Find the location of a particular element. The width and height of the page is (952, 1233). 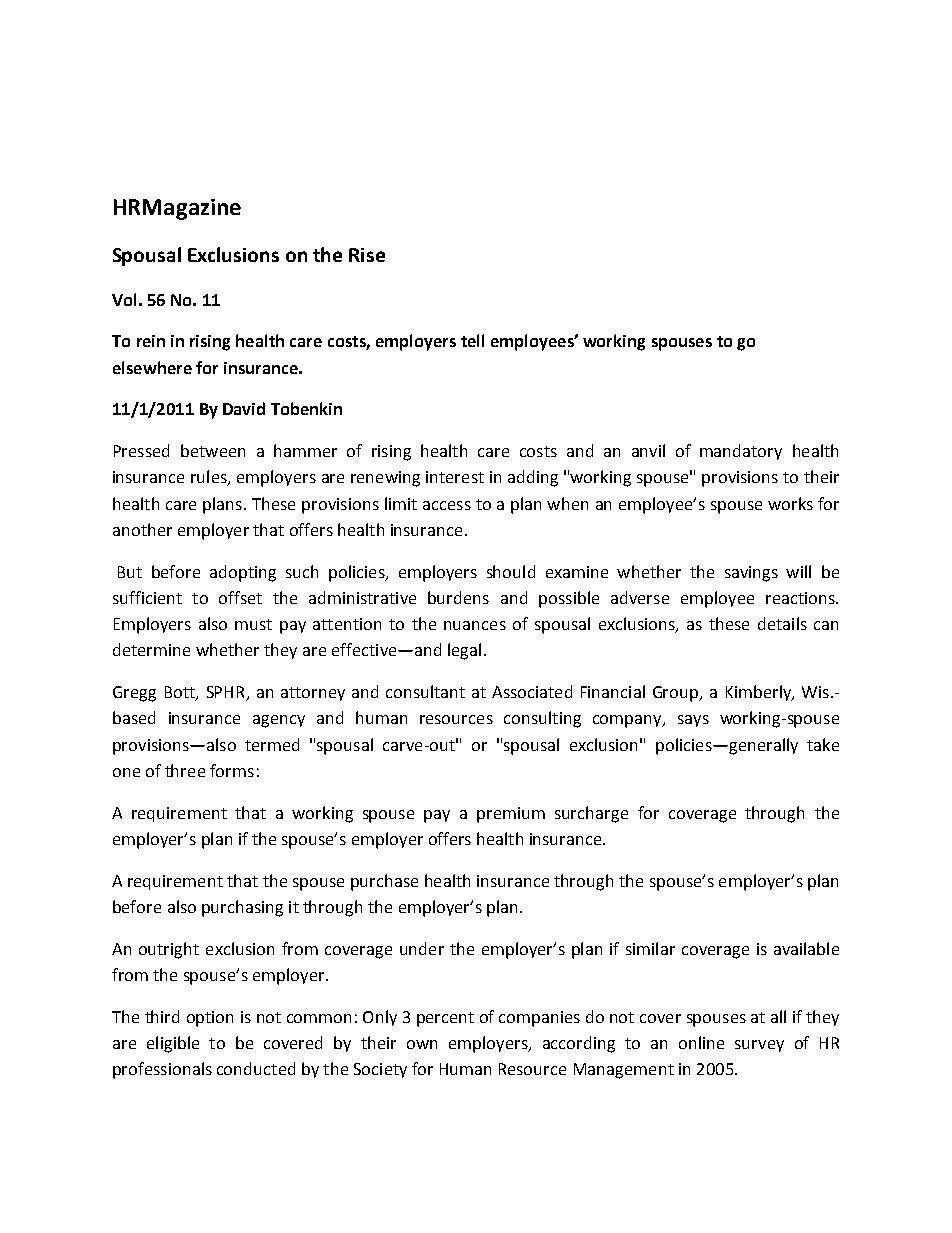

tell is located at coordinates (472, 340).
